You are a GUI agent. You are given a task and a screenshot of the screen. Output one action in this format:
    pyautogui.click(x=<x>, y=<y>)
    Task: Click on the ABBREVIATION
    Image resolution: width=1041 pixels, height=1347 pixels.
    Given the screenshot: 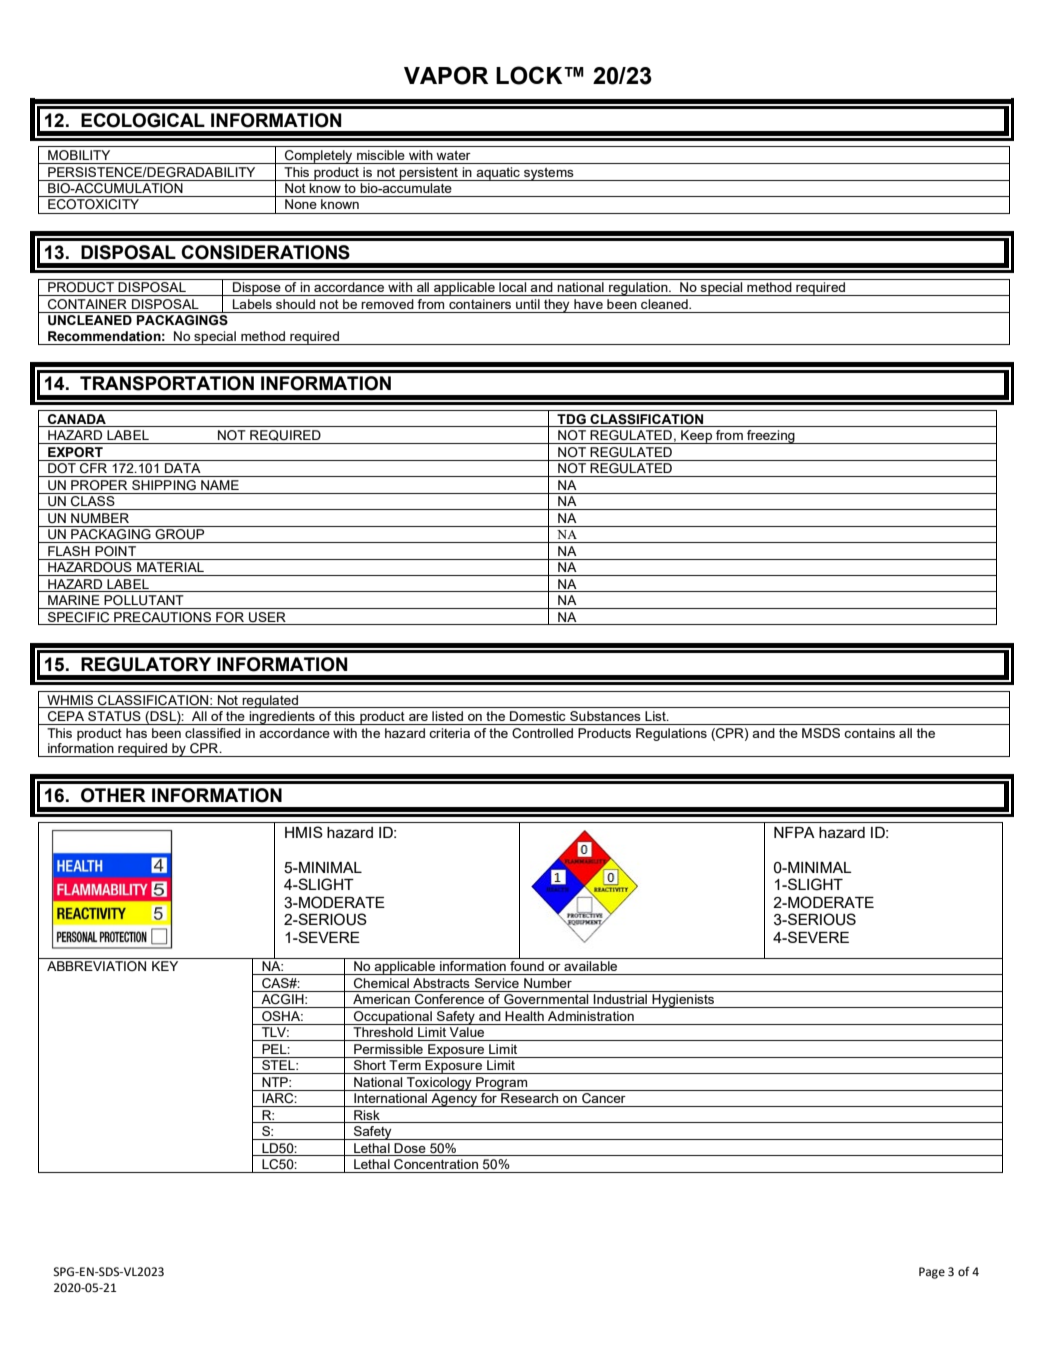 What is the action you would take?
    pyautogui.click(x=96, y=966)
